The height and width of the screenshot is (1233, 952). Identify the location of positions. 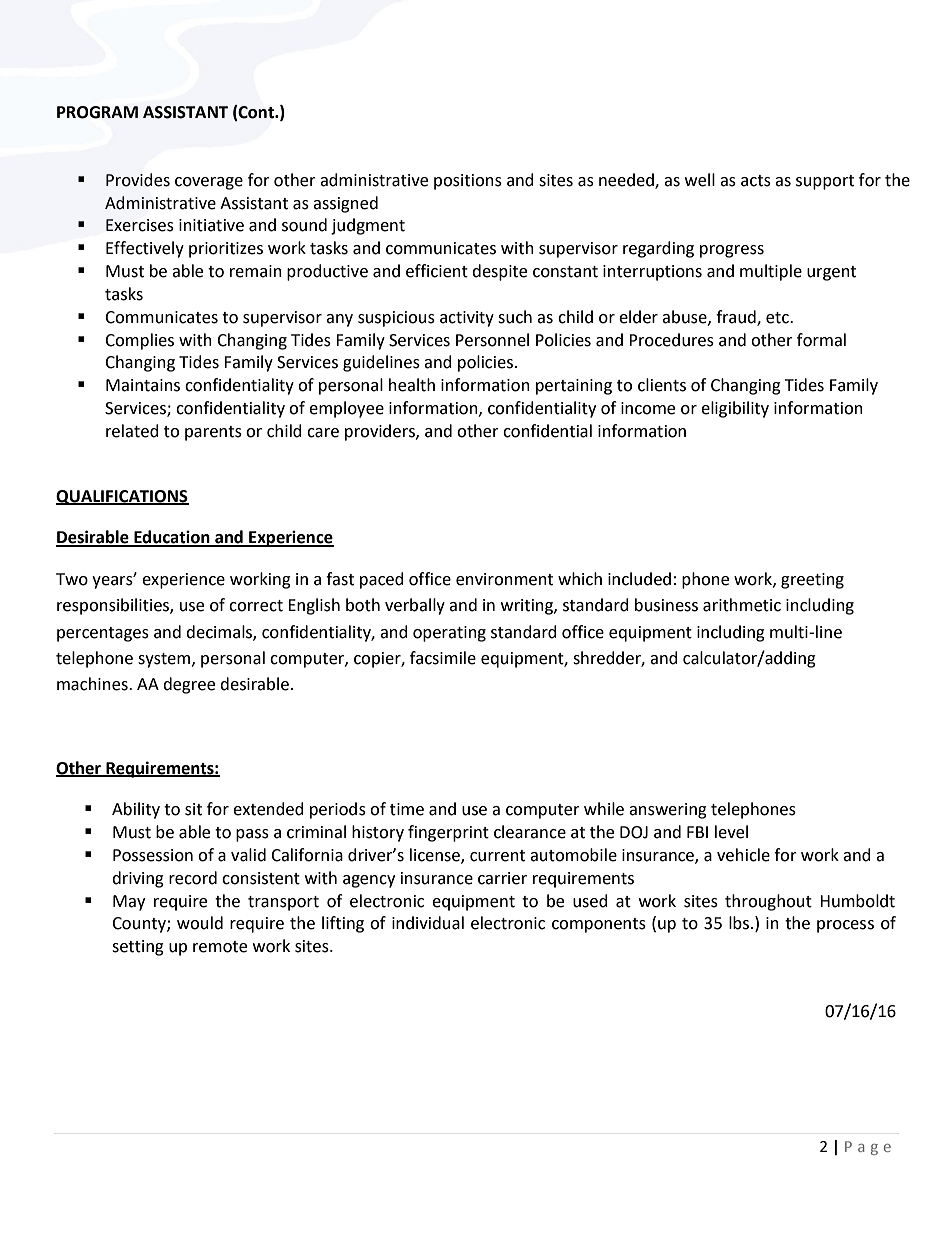
(468, 182).
